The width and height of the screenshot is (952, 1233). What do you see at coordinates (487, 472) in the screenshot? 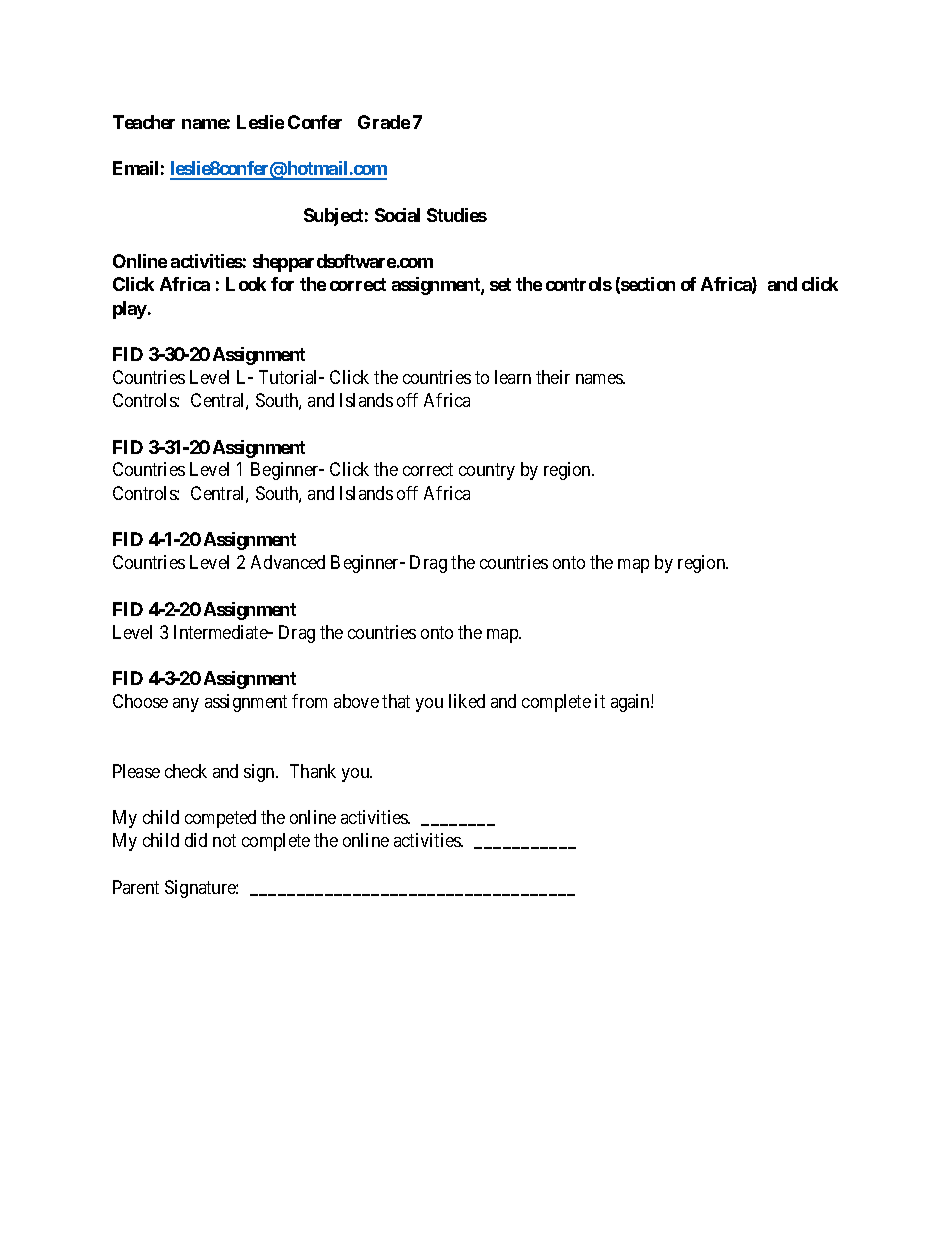
I see `country` at bounding box center [487, 472].
